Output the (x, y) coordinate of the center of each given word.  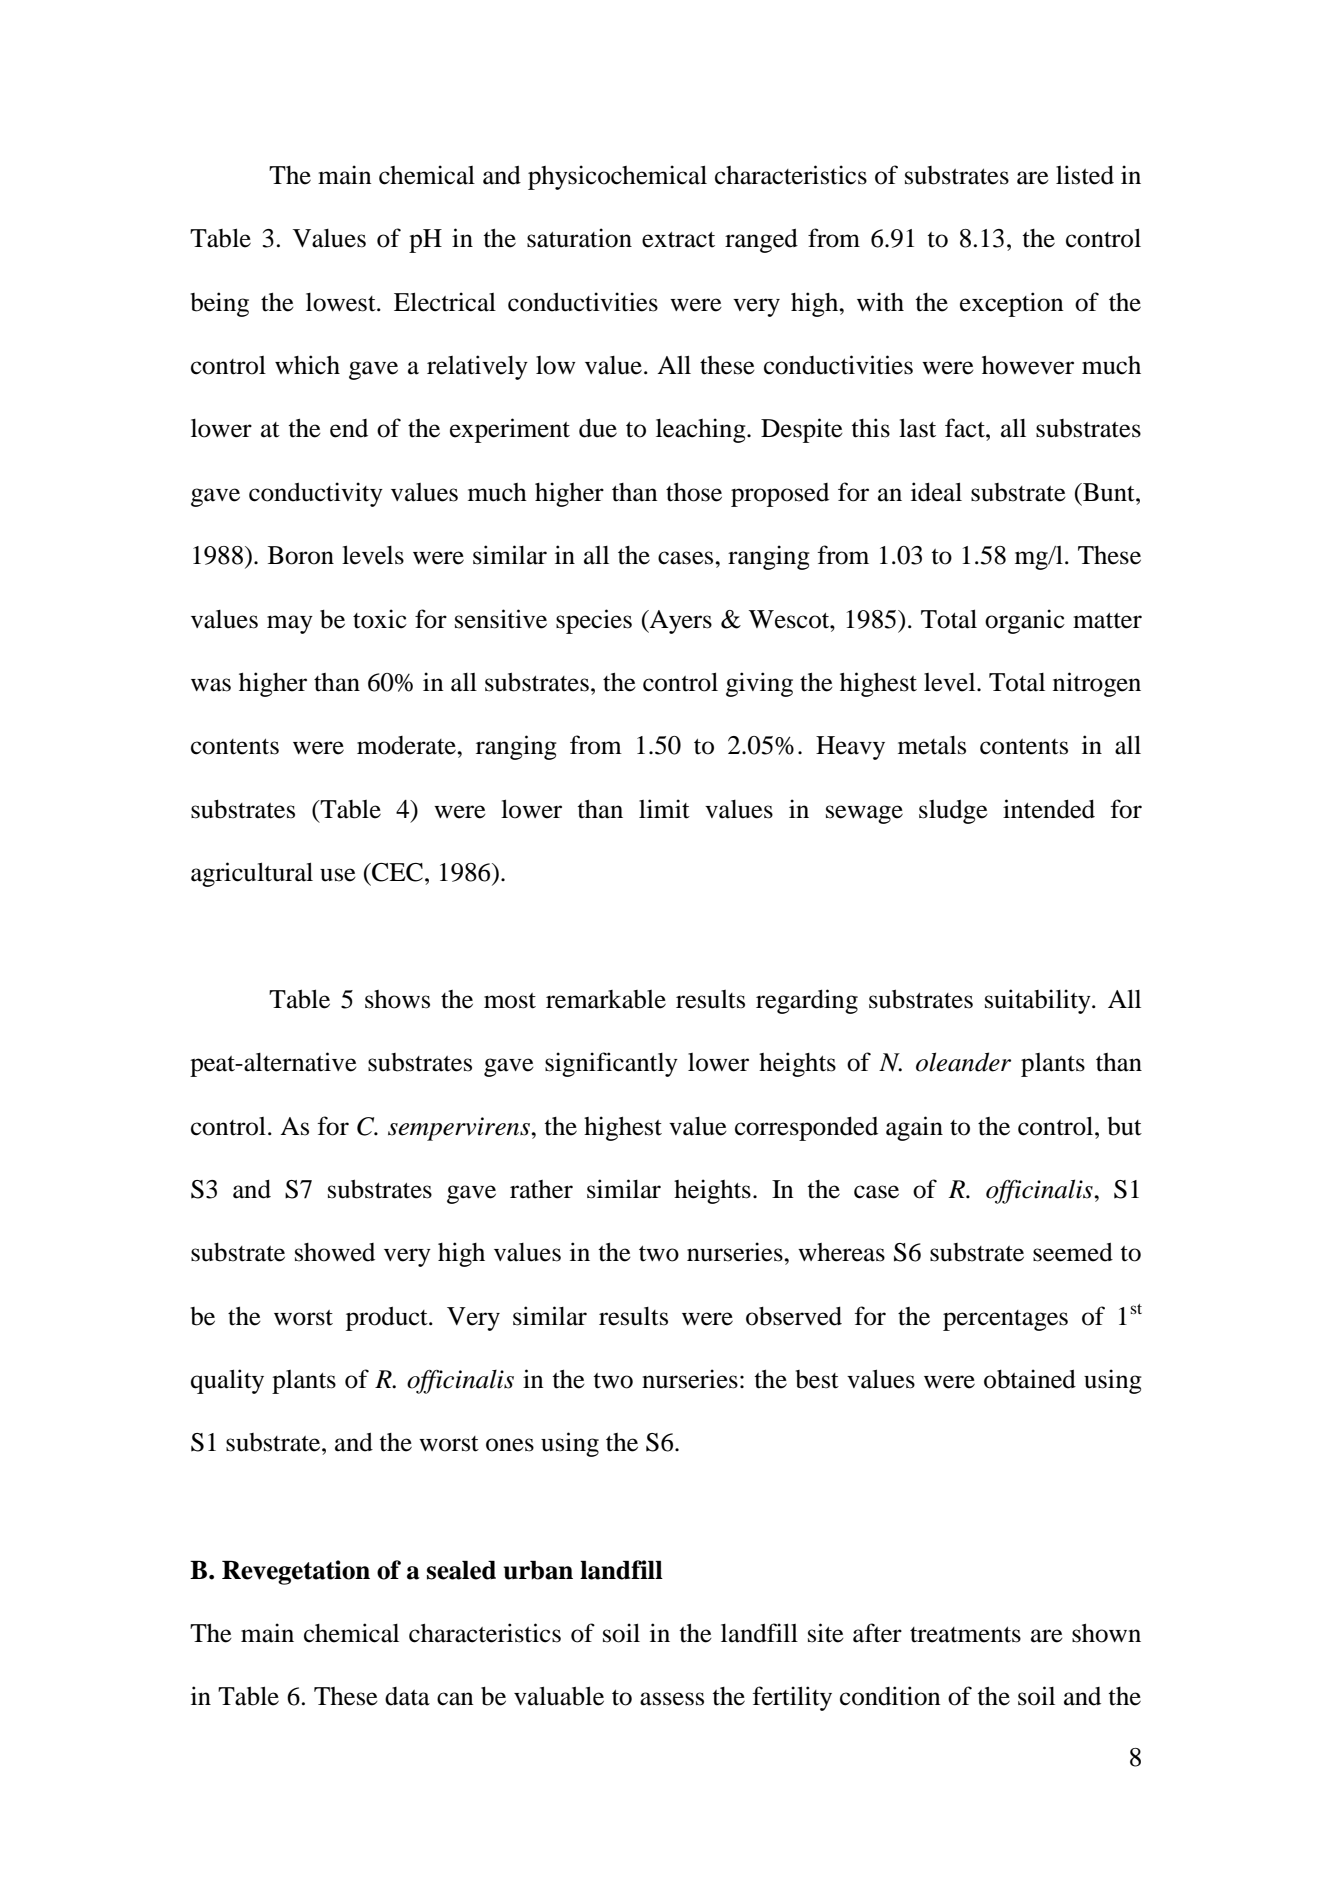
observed (794, 1316)
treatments (965, 1635)
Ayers (680, 622)
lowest (342, 302)
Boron (301, 555)
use (338, 875)
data (407, 1696)
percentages (1005, 1320)
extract (678, 240)
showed (335, 1252)
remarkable (606, 999)
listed (1085, 175)
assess (672, 1699)
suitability (1039, 1001)
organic (1025, 621)
